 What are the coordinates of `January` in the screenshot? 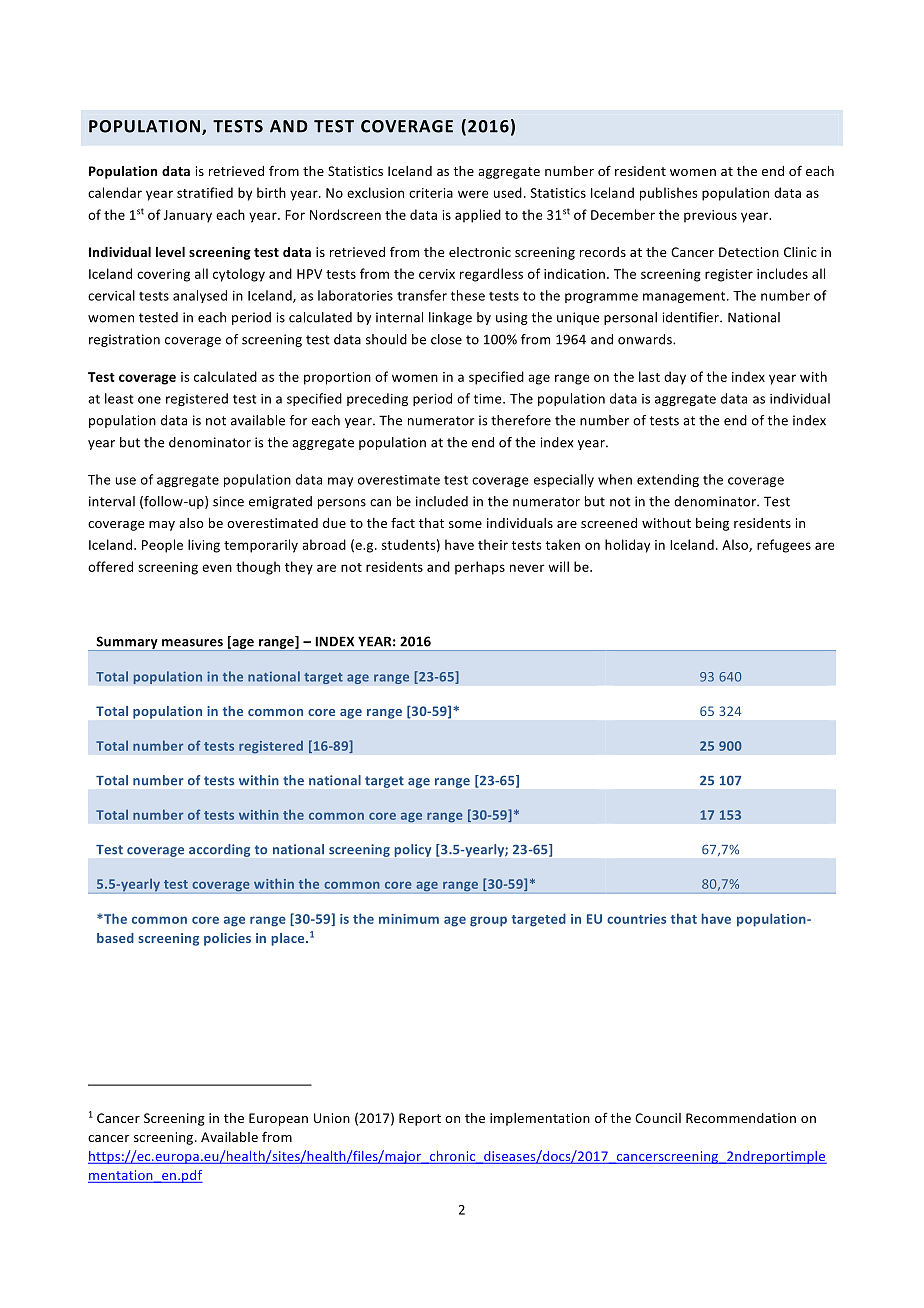 It's located at (188, 216).
